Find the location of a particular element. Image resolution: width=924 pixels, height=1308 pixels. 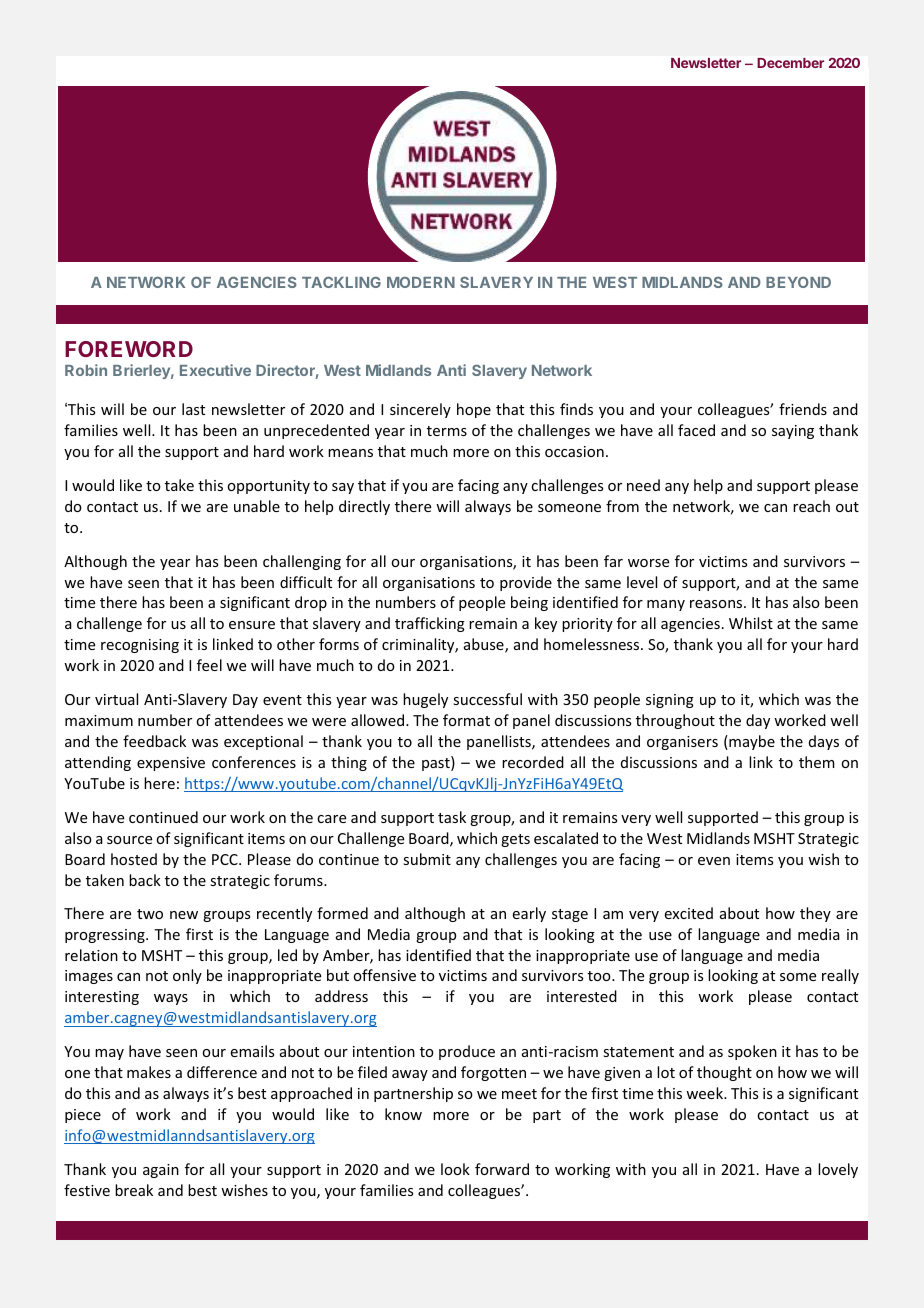

recognising is located at coordinates (140, 646).
